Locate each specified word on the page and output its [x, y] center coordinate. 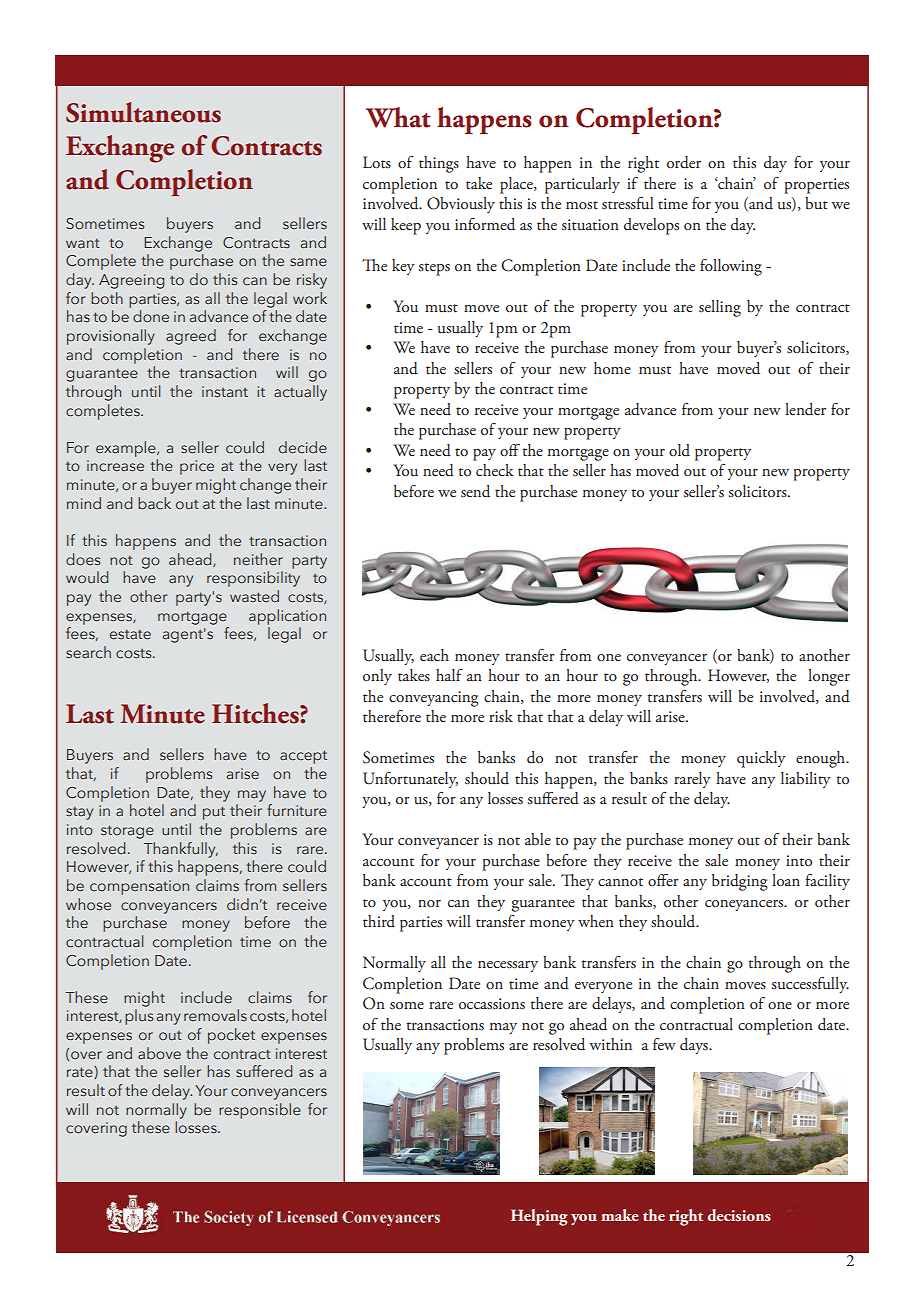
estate [130, 634]
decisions [739, 1215]
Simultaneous [143, 112]
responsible [260, 1111]
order [684, 162]
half [449, 675]
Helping [539, 1217]
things [439, 164]
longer [829, 677]
